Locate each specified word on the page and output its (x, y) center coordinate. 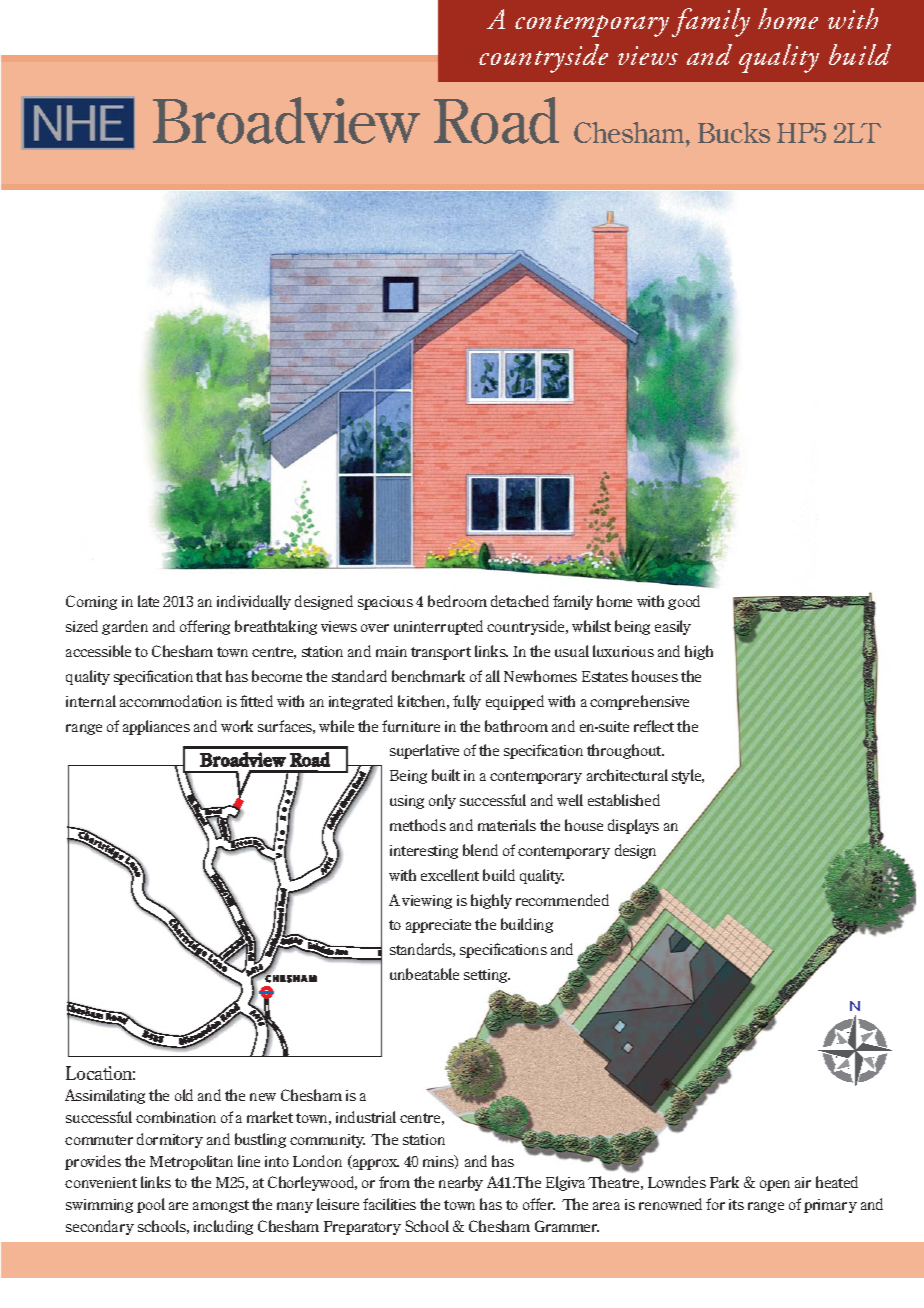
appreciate (438, 926)
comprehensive (639, 702)
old (184, 1095)
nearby (461, 1183)
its (736, 1204)
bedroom (457, 601)
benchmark (428, 676)
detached (520, 601)
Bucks (734, 132)
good (684, 602)
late (148, 601)
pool (151, 1205)
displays (633, 826)
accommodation (171, 701)
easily (673, 627)
